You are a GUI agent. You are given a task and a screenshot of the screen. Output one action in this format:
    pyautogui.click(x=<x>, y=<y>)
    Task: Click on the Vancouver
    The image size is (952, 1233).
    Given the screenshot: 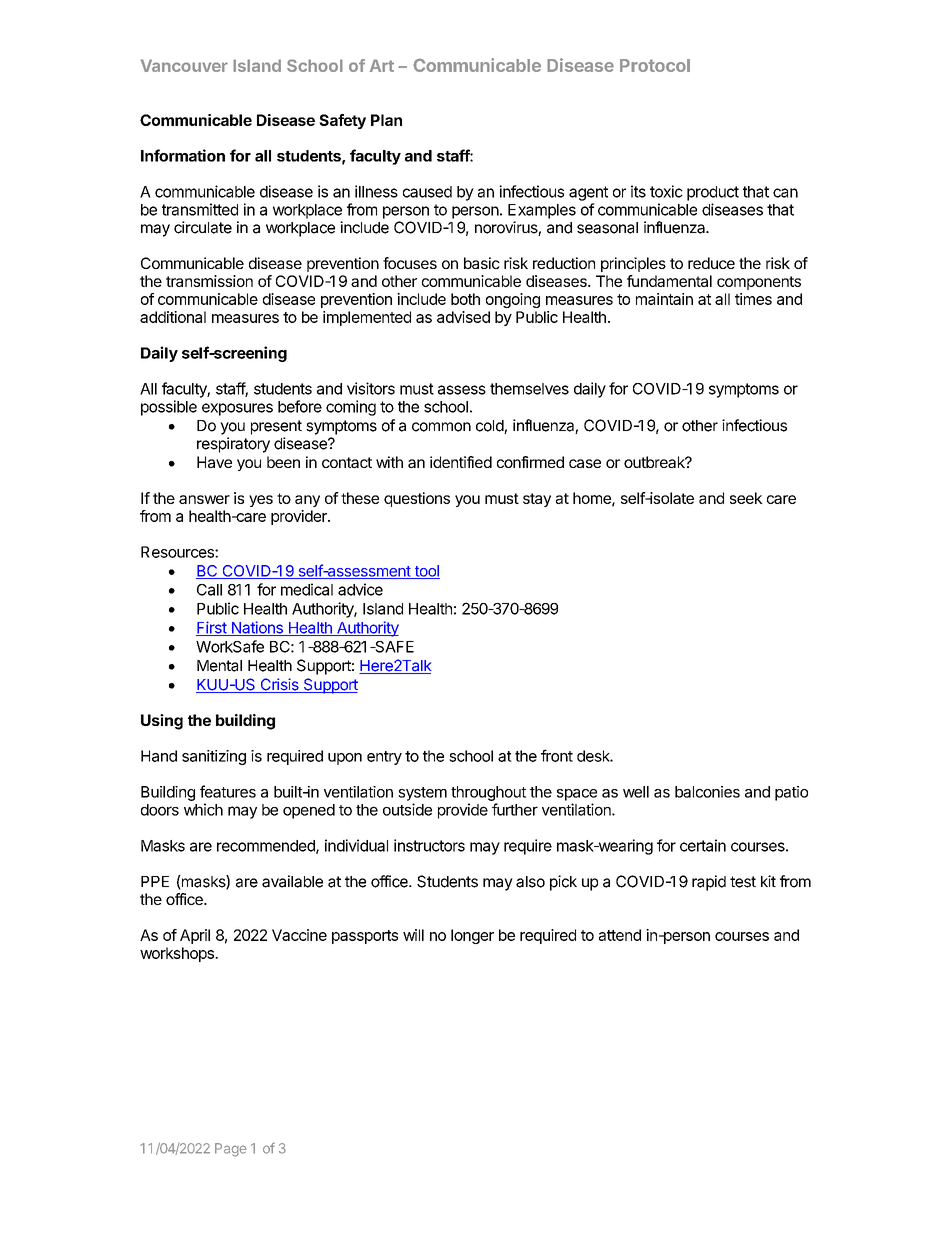 What is the action you would take?
    pyautogui.click(x=184, y=65)
